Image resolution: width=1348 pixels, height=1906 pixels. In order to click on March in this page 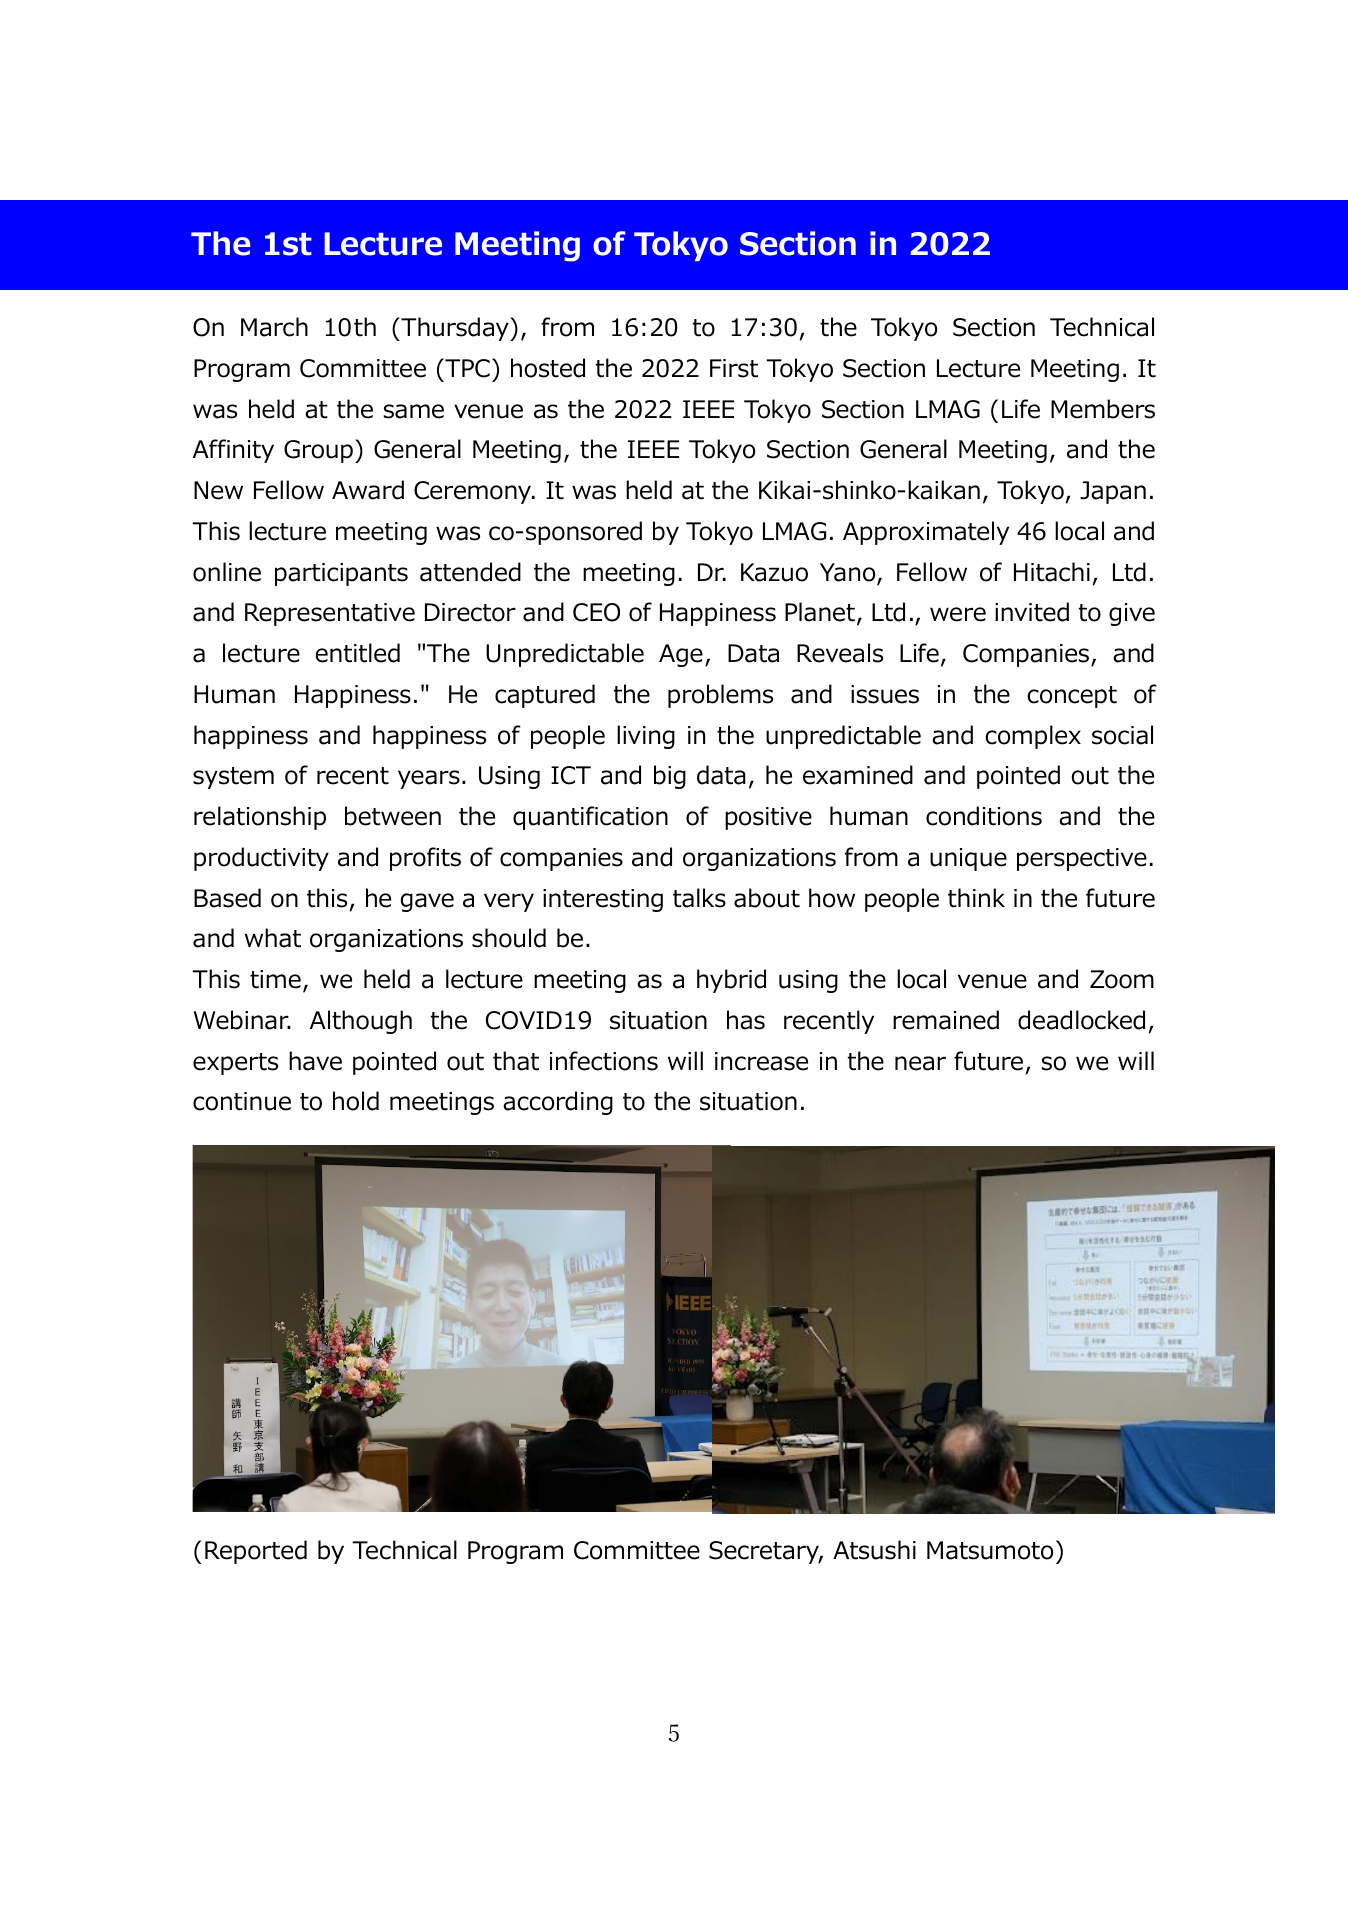, I will do `click(274, 327)`.
